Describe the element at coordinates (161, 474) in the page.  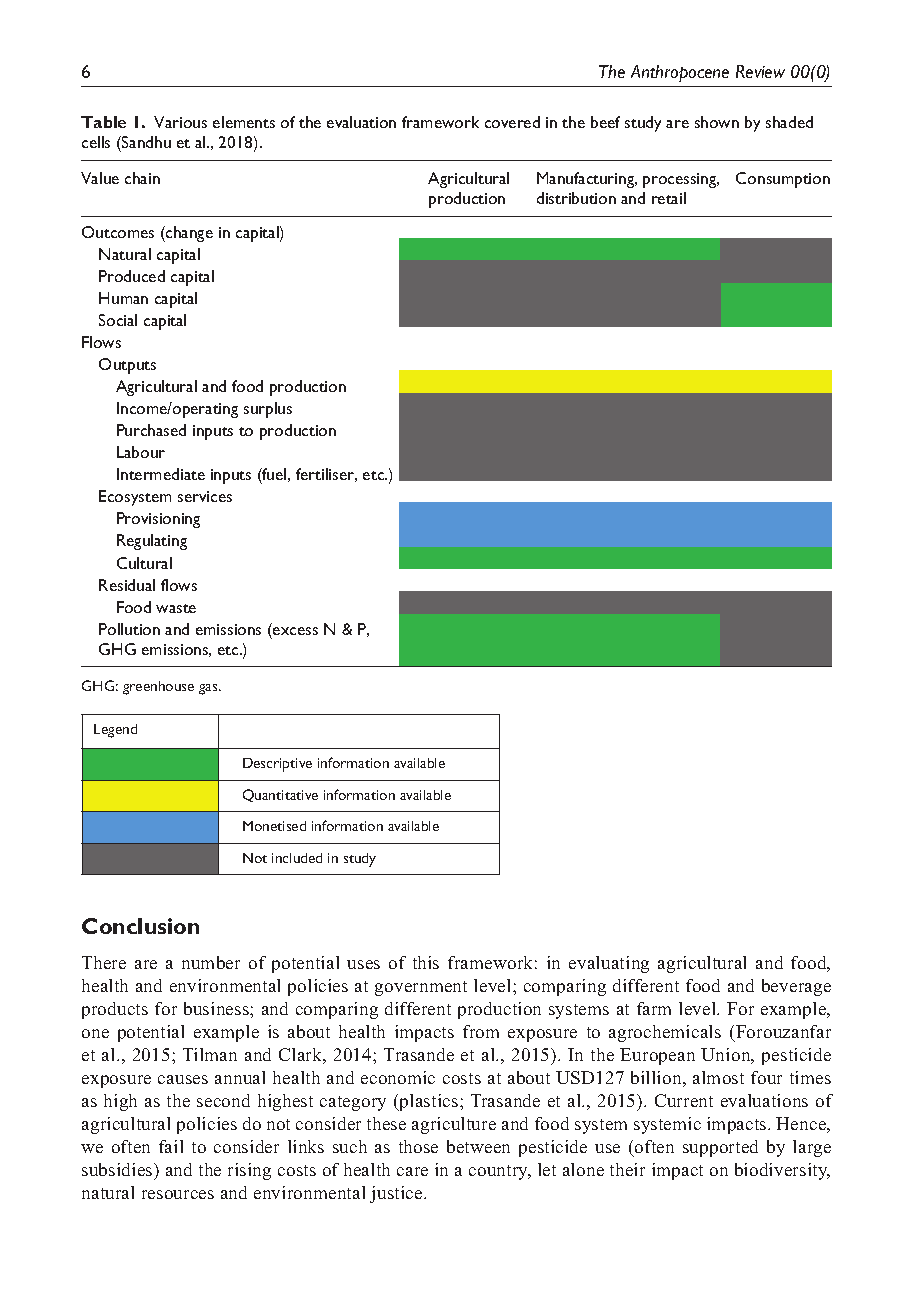
I see `Intermediate` at that location.
